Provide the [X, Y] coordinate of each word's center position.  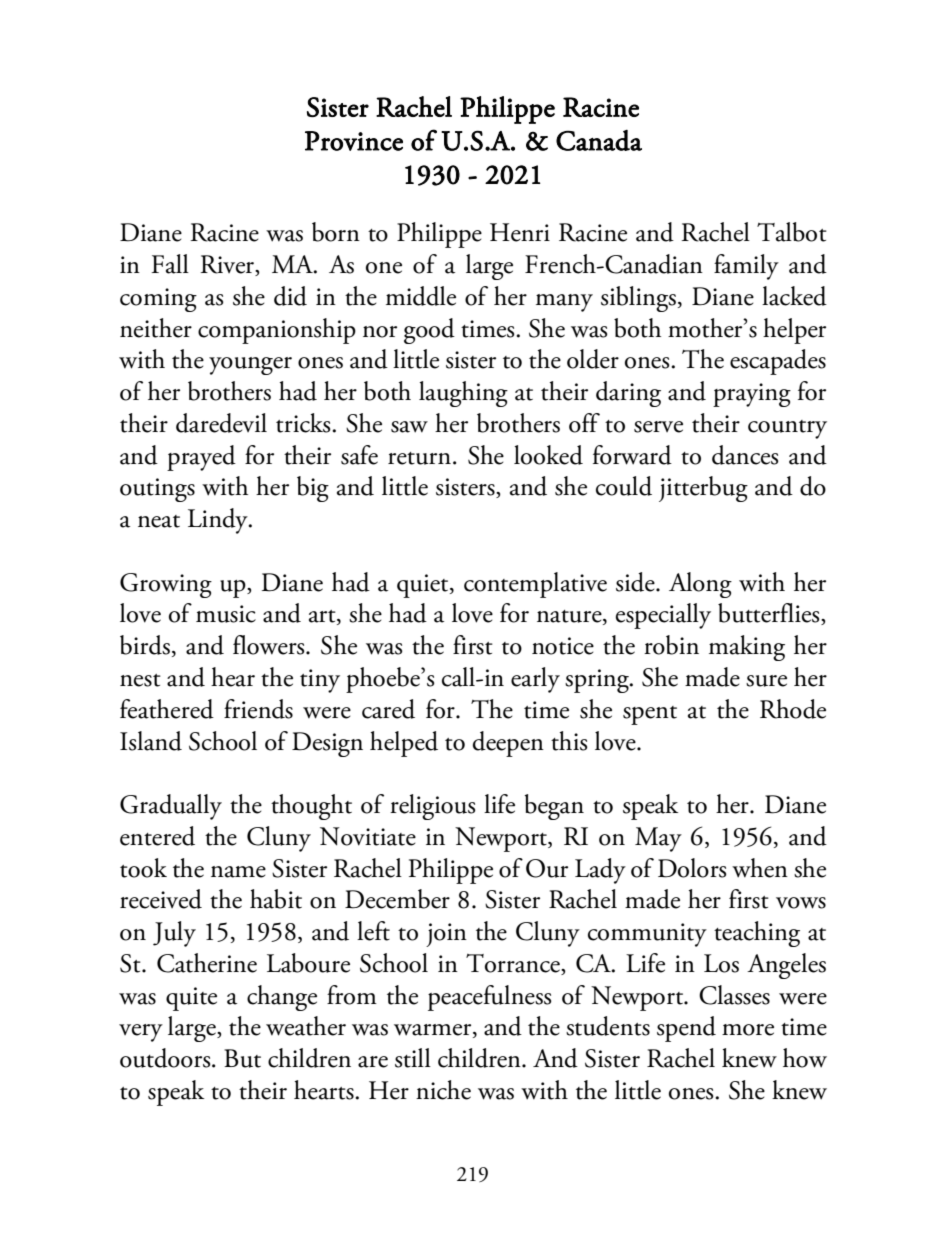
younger [250, 366]
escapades [778, 362]
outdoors [166, 1058]
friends [258, 709]
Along [700, 585]
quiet [424, 586]
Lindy [219, 521]
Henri [520, 232]
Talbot [792, 232]
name [238, 872]
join [446, 935]
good [429, 331]
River [228, 265]
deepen [508, 744]
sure [766, 681]
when [760, 868]
